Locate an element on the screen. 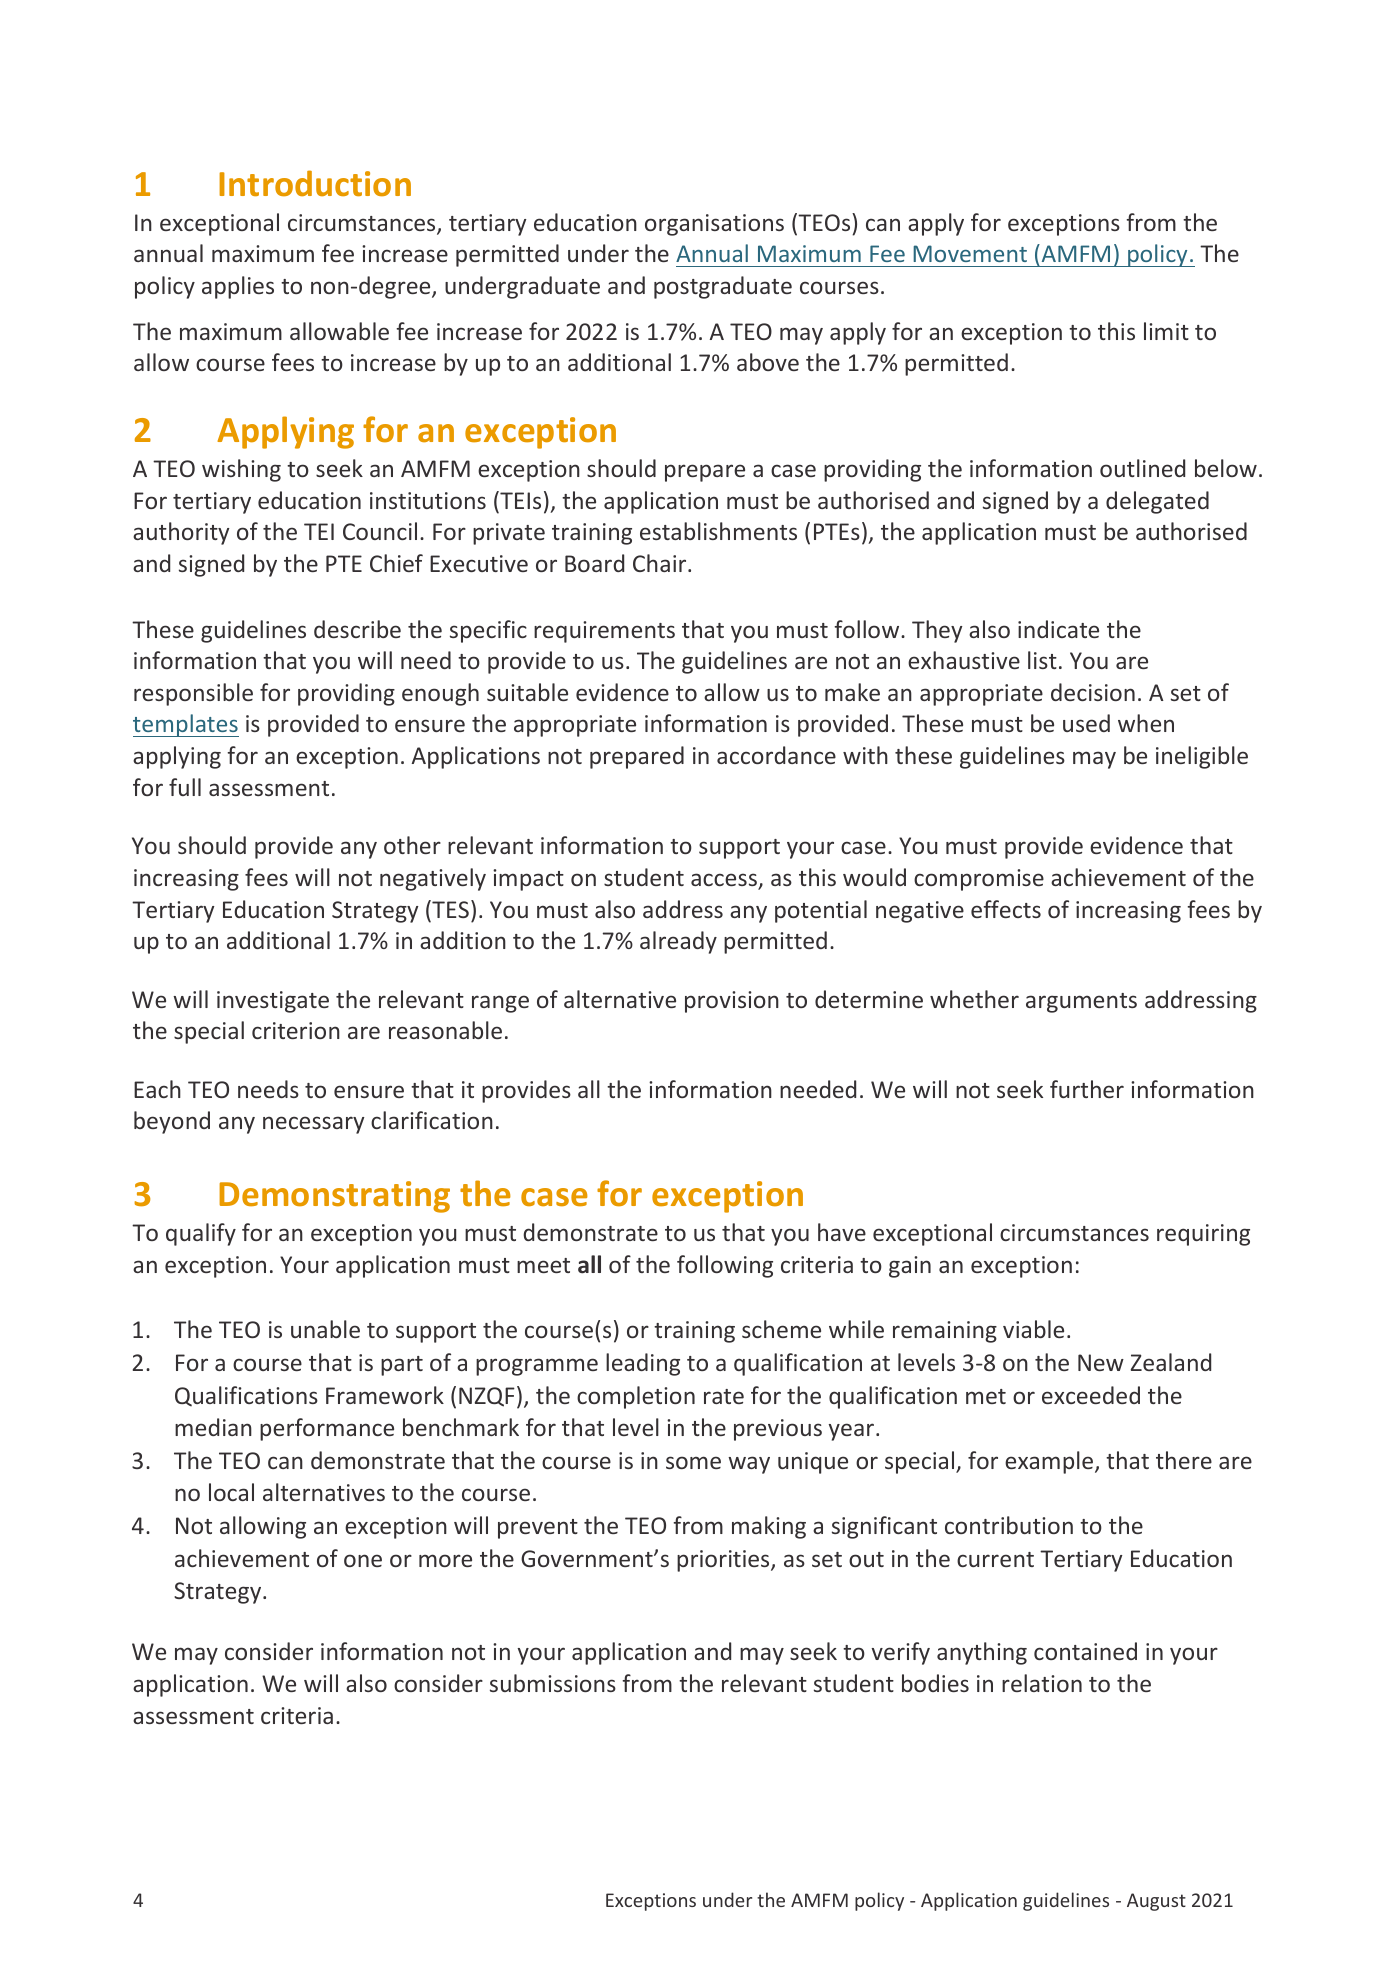 The height and width of the screenshot is (1980, 1399). Movement is located at coordinates (970, 253).
